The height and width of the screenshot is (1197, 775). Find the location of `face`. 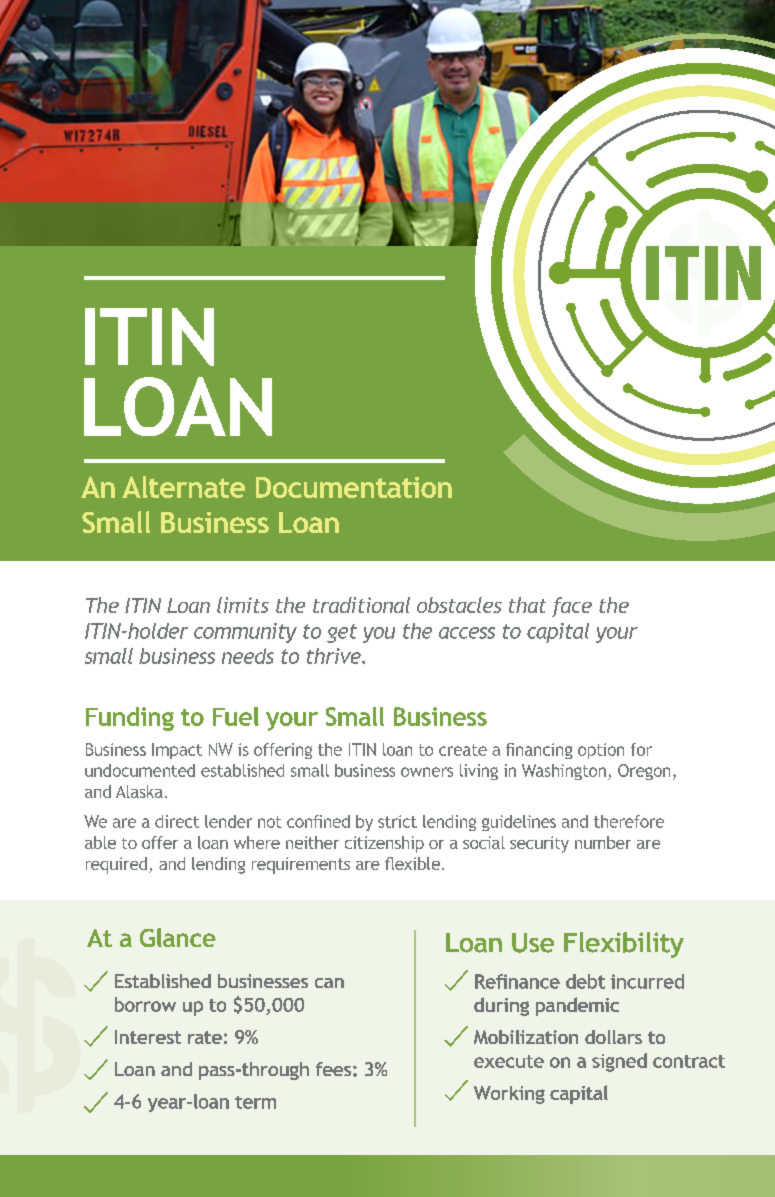

face is located at coordinates (572, 607).
